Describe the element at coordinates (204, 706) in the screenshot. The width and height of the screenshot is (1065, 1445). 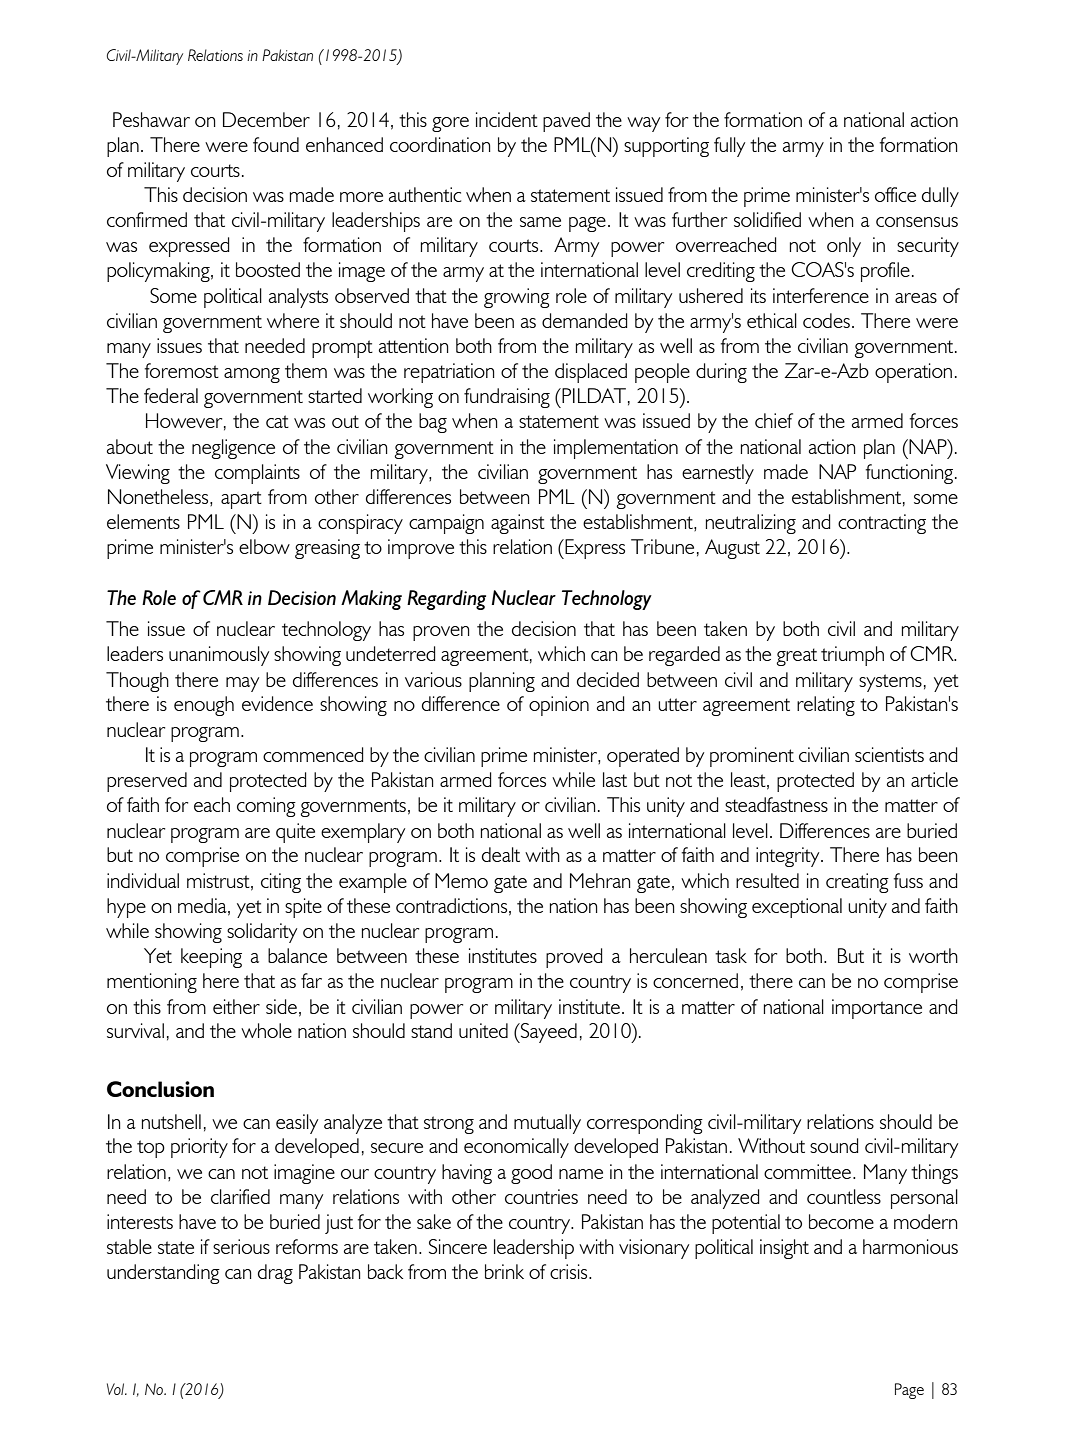
I see `enough` at that location.
